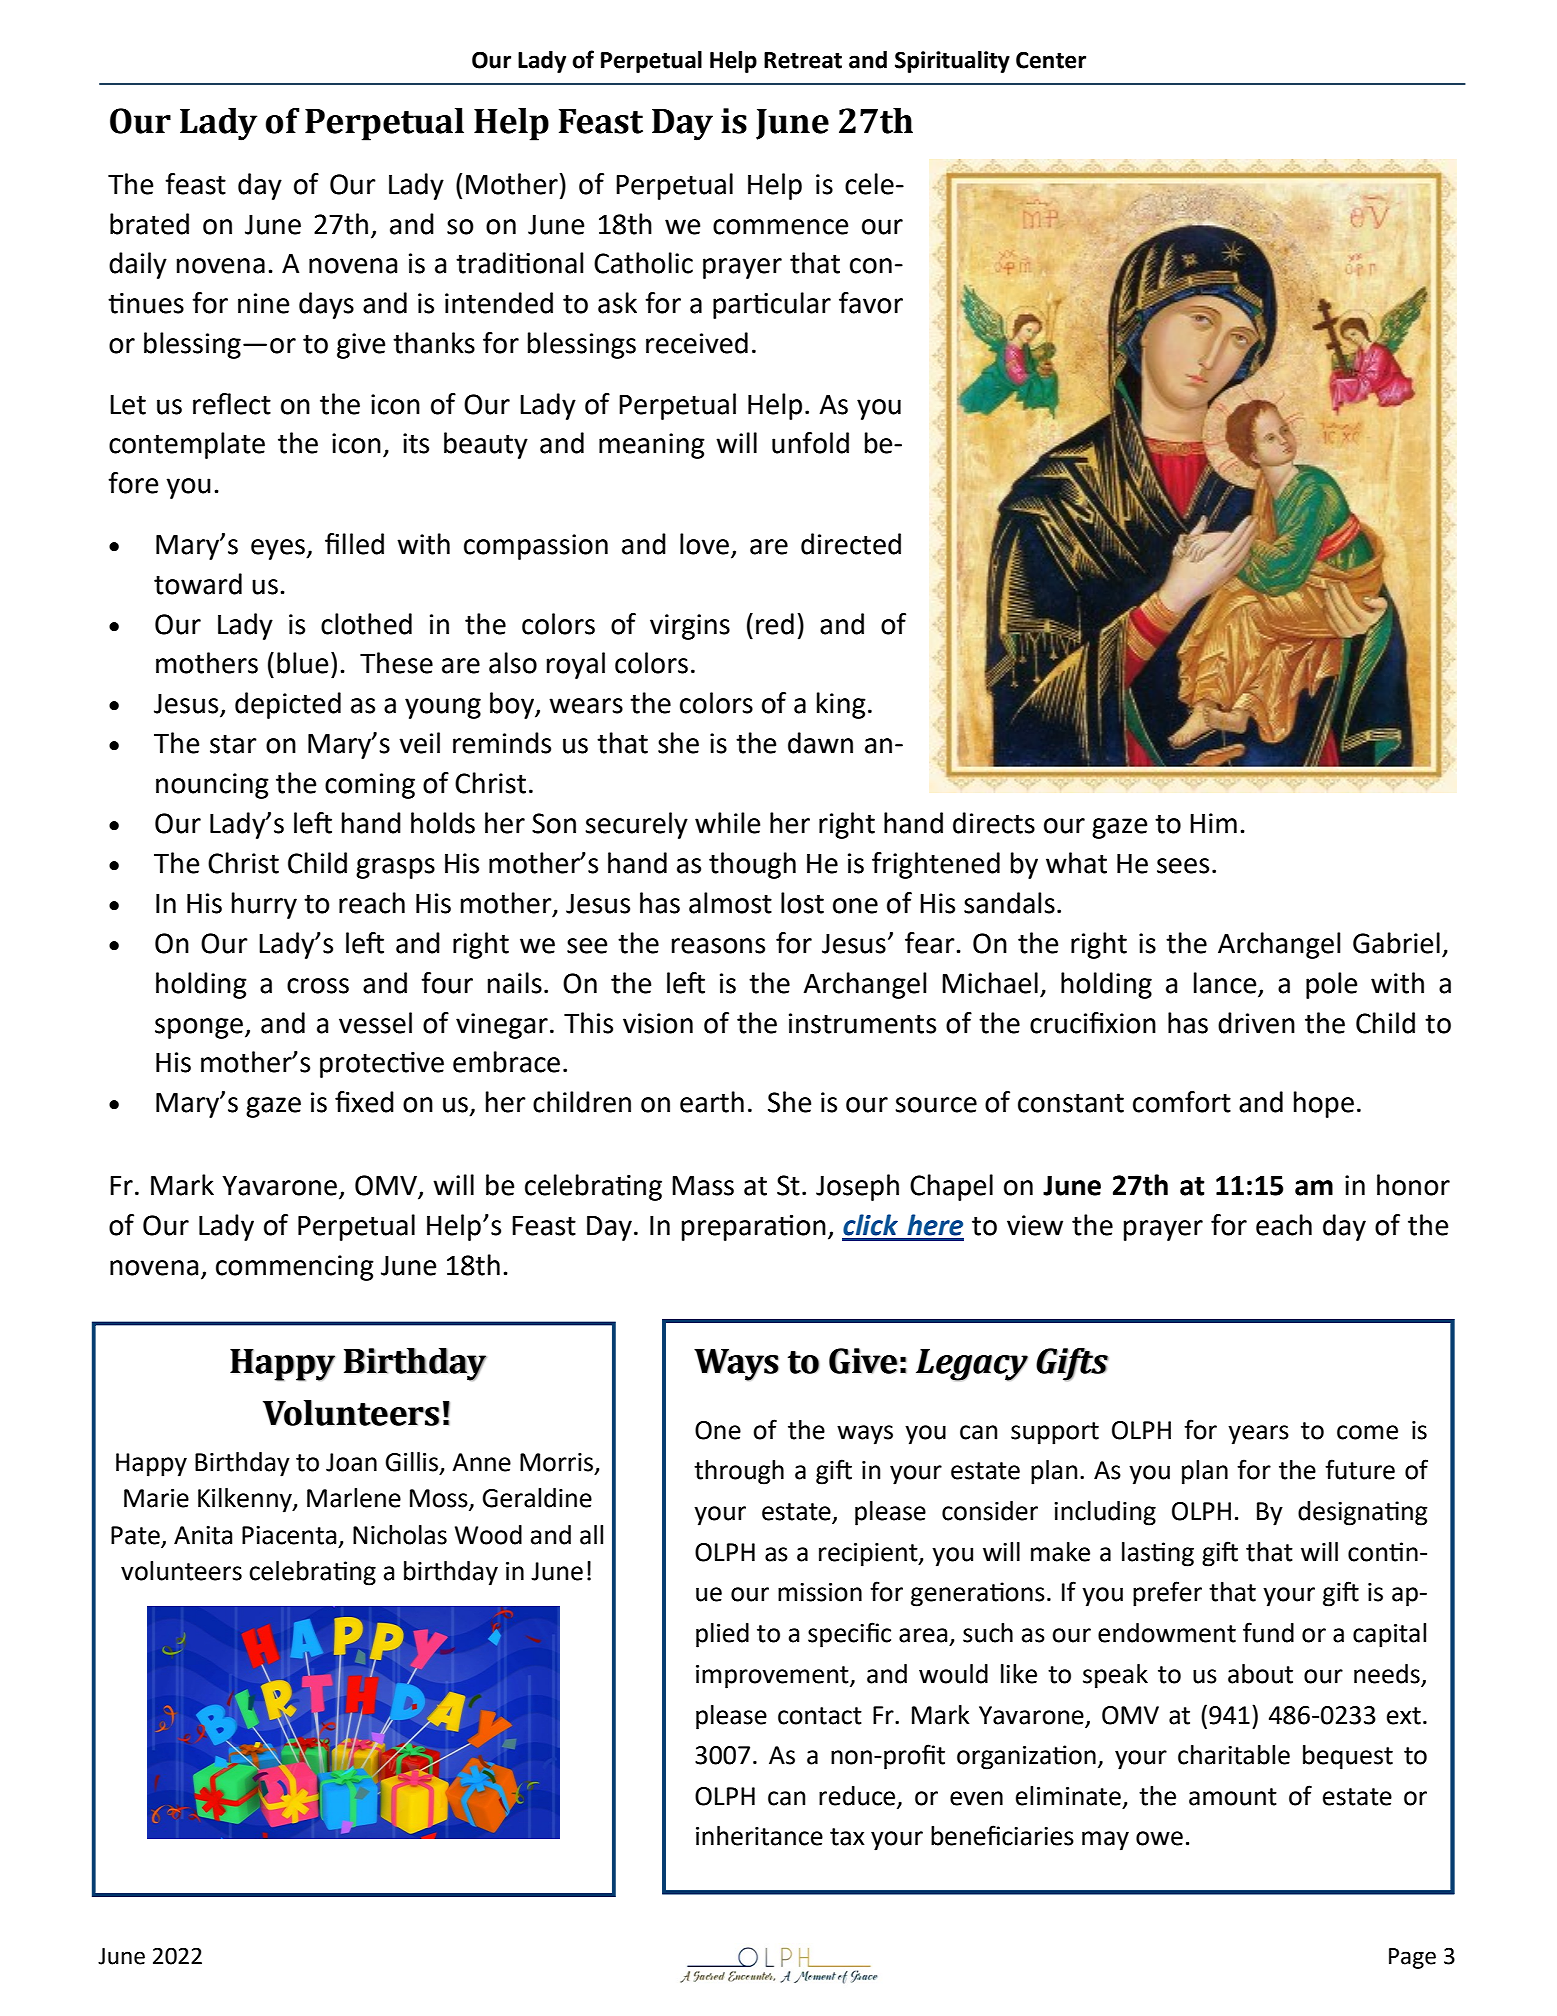 The image size is (1557, 2016). Describe the element at coordinates (803, 60) in the screenshot. I see `Retreat` at that location.
